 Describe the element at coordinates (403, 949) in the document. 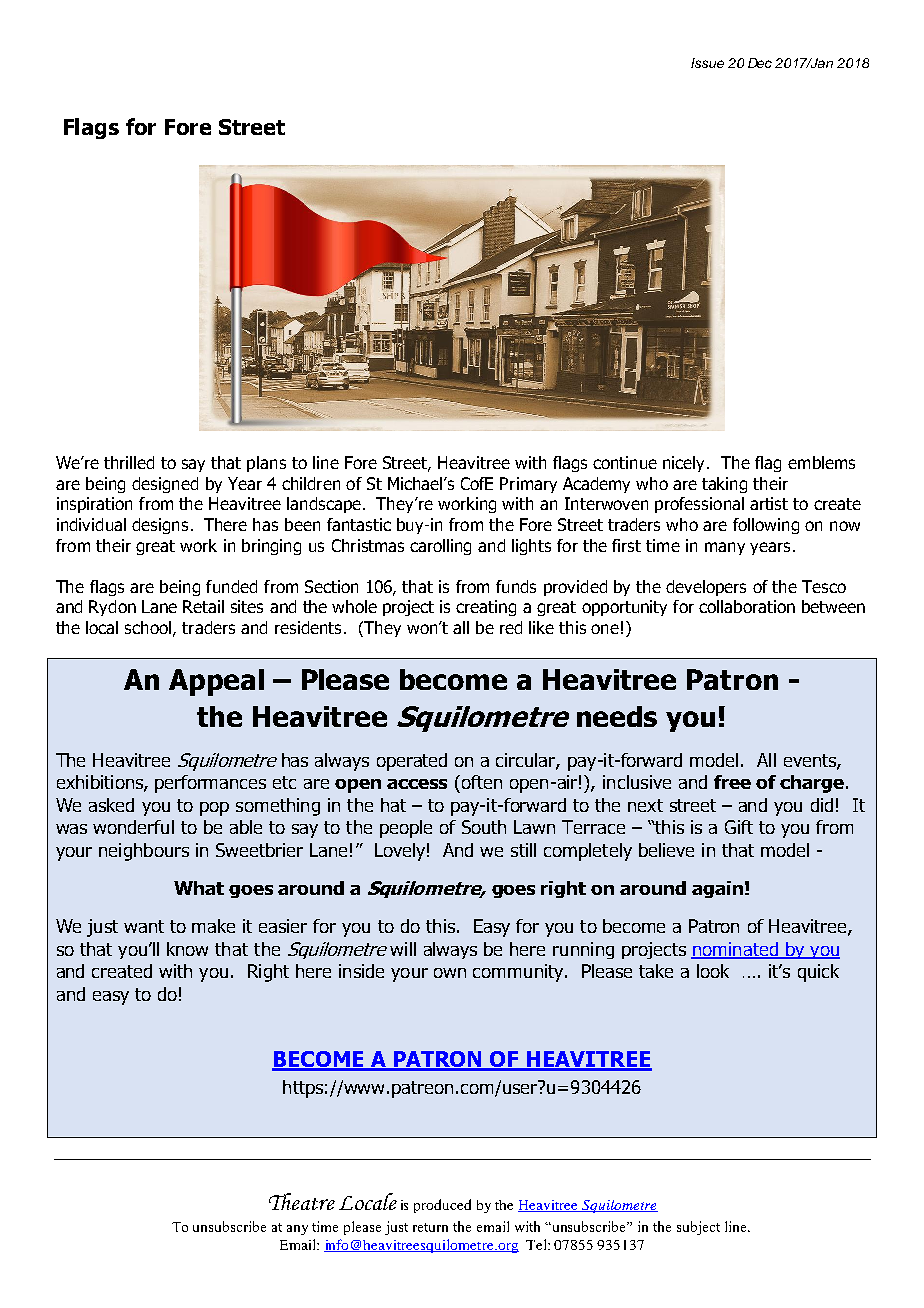

I see `will` at that location.
